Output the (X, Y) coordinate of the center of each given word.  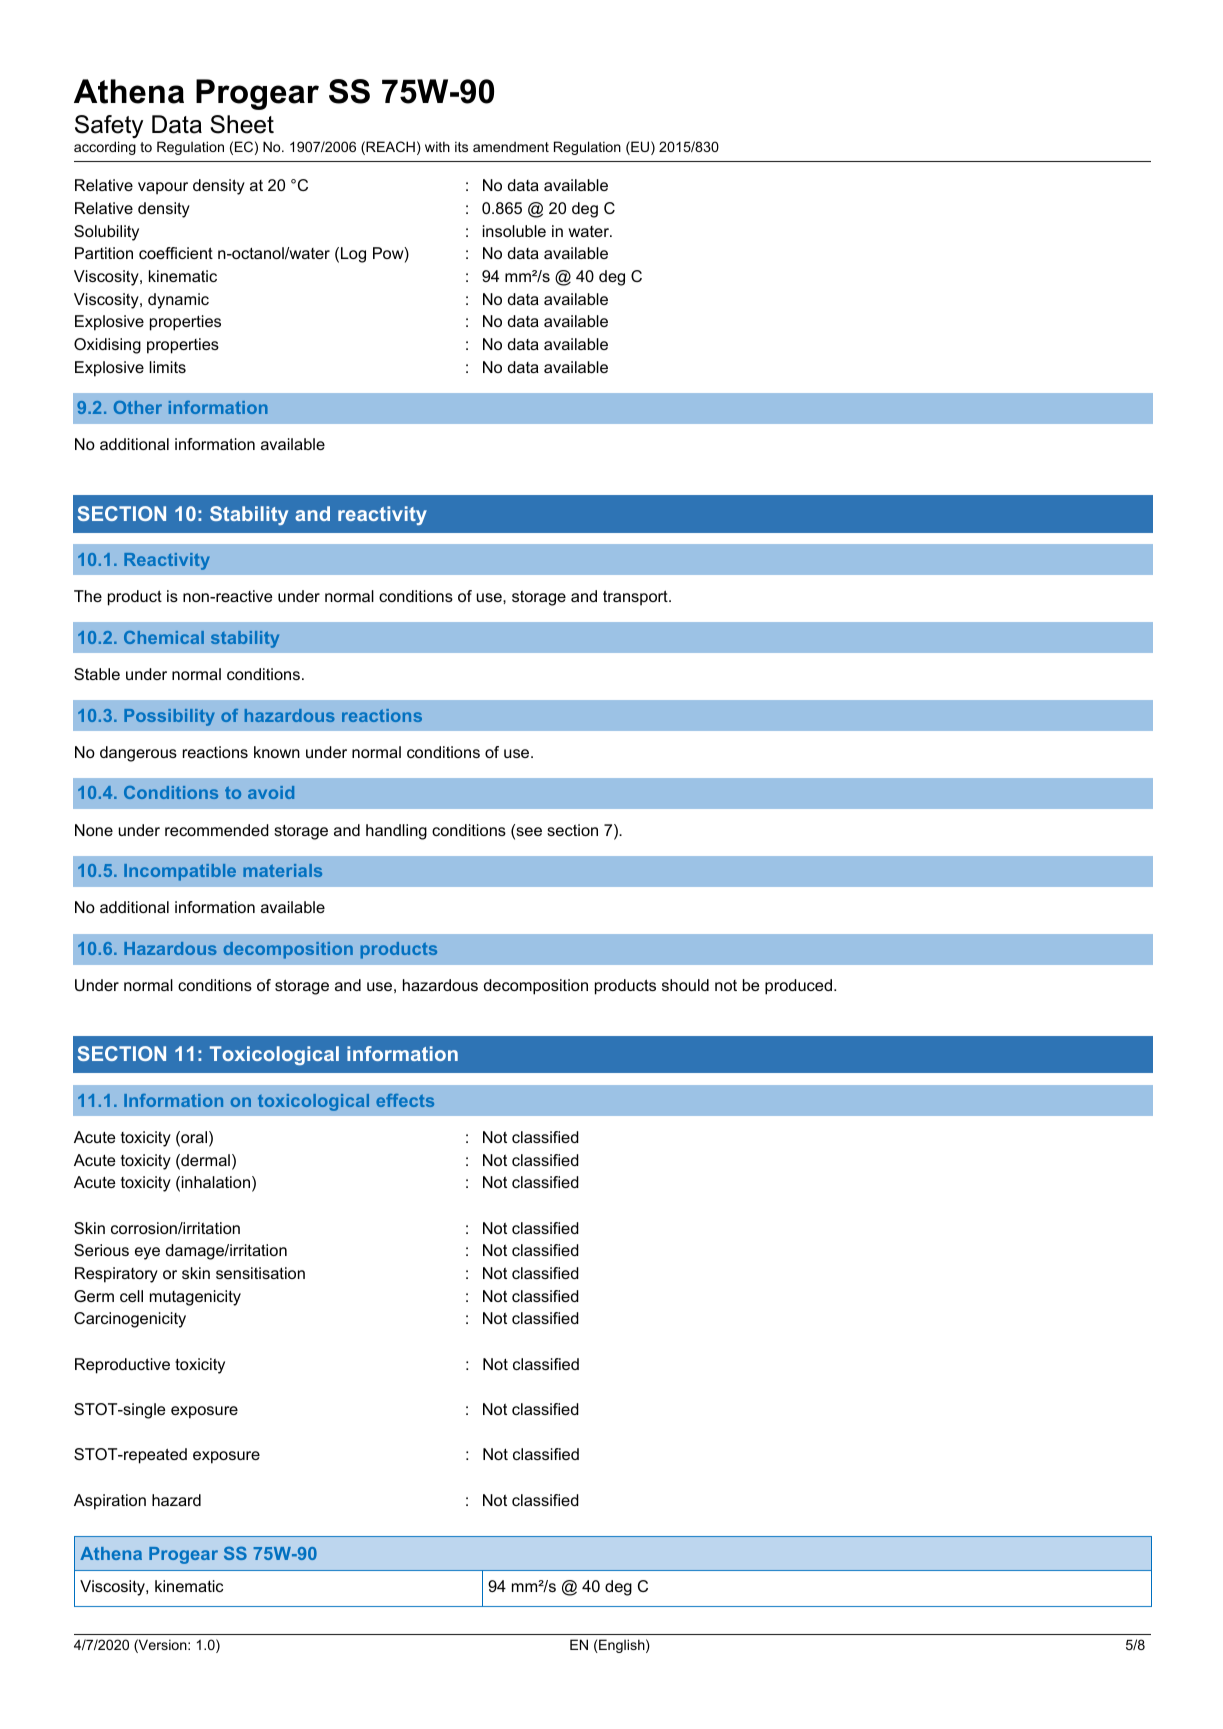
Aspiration (110, 1502)
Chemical (164, 637)
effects (405, 1100)
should (685, 985)
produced (798, 987)
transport (636, 598)
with (437, 146)
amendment (511, 146)
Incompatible (180, 872)
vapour (163, 188)
